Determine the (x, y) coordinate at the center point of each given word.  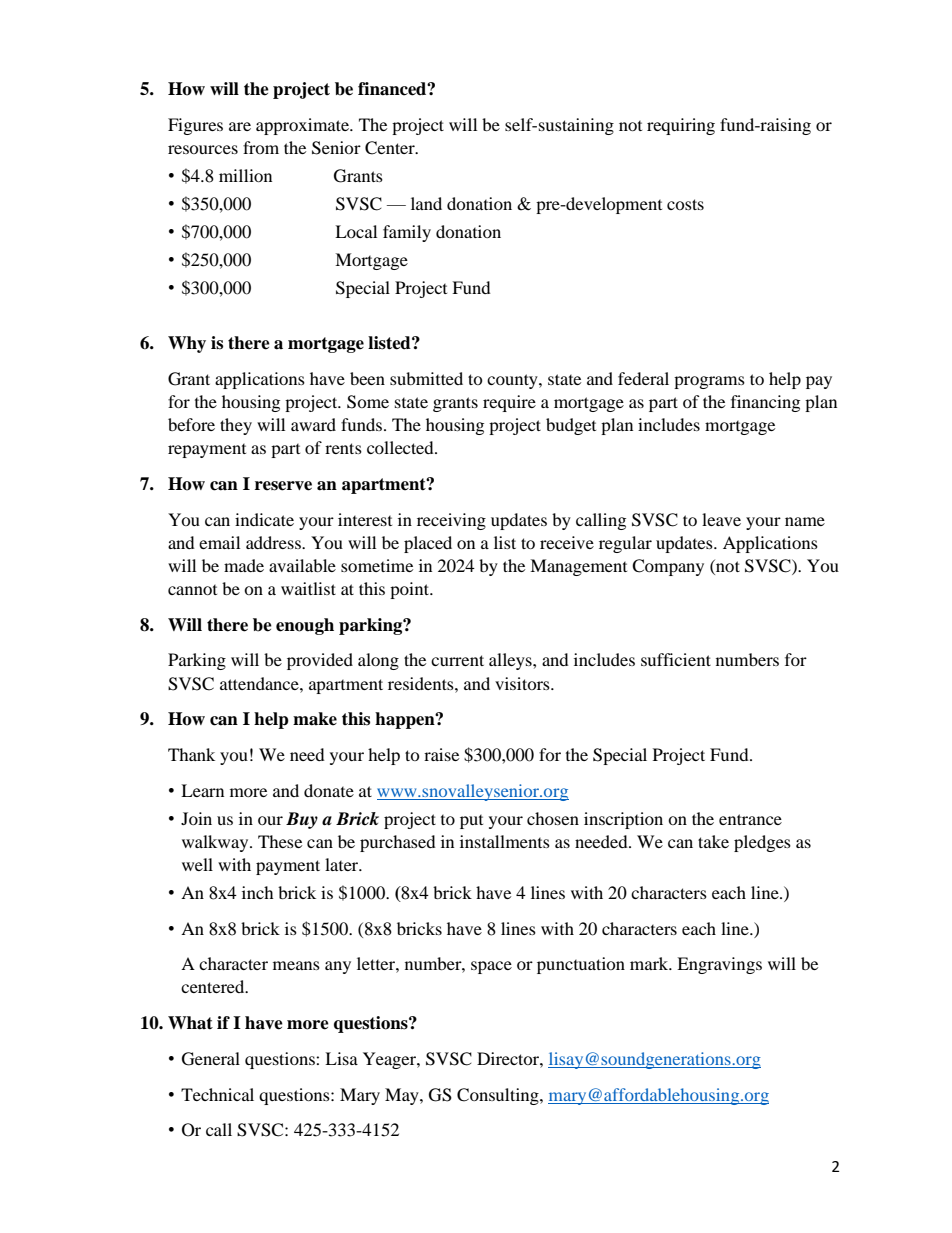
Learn (202, 790)
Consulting (499, 1096)
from (261, 147)
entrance (750, 819)
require (509, 403)
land (426, 203)
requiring (681, 126)
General (211, 1059)
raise (441, 754)
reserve (283, 486)
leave (721, 519)
